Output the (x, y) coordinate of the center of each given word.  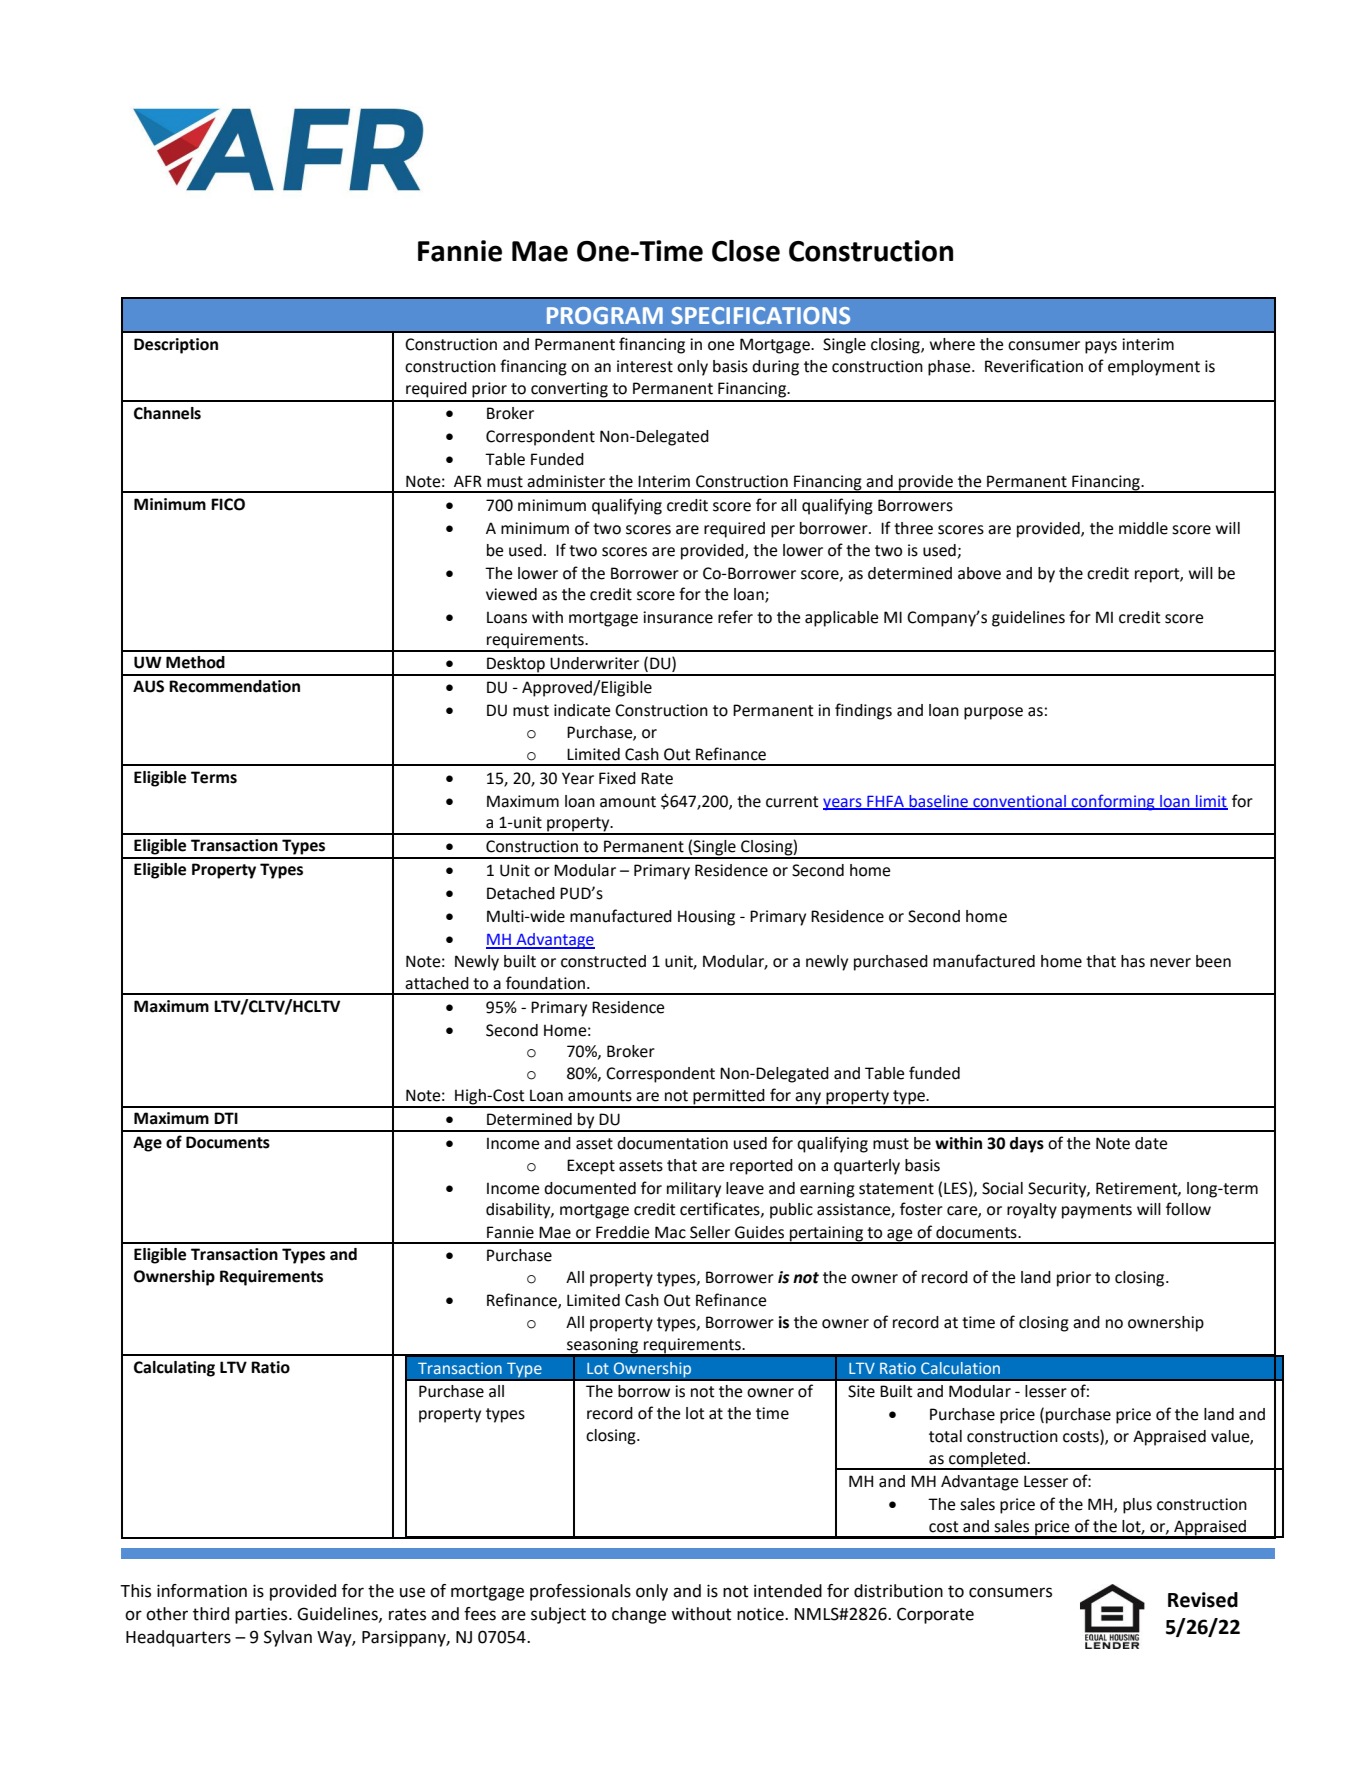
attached (437, 983)
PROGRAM (605, 315)
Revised (1203, 1600)
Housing (706, 918)
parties (262, 1616)
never (1170, 963)
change (639, 1615)
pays (1101, 347)
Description (176, 346)
